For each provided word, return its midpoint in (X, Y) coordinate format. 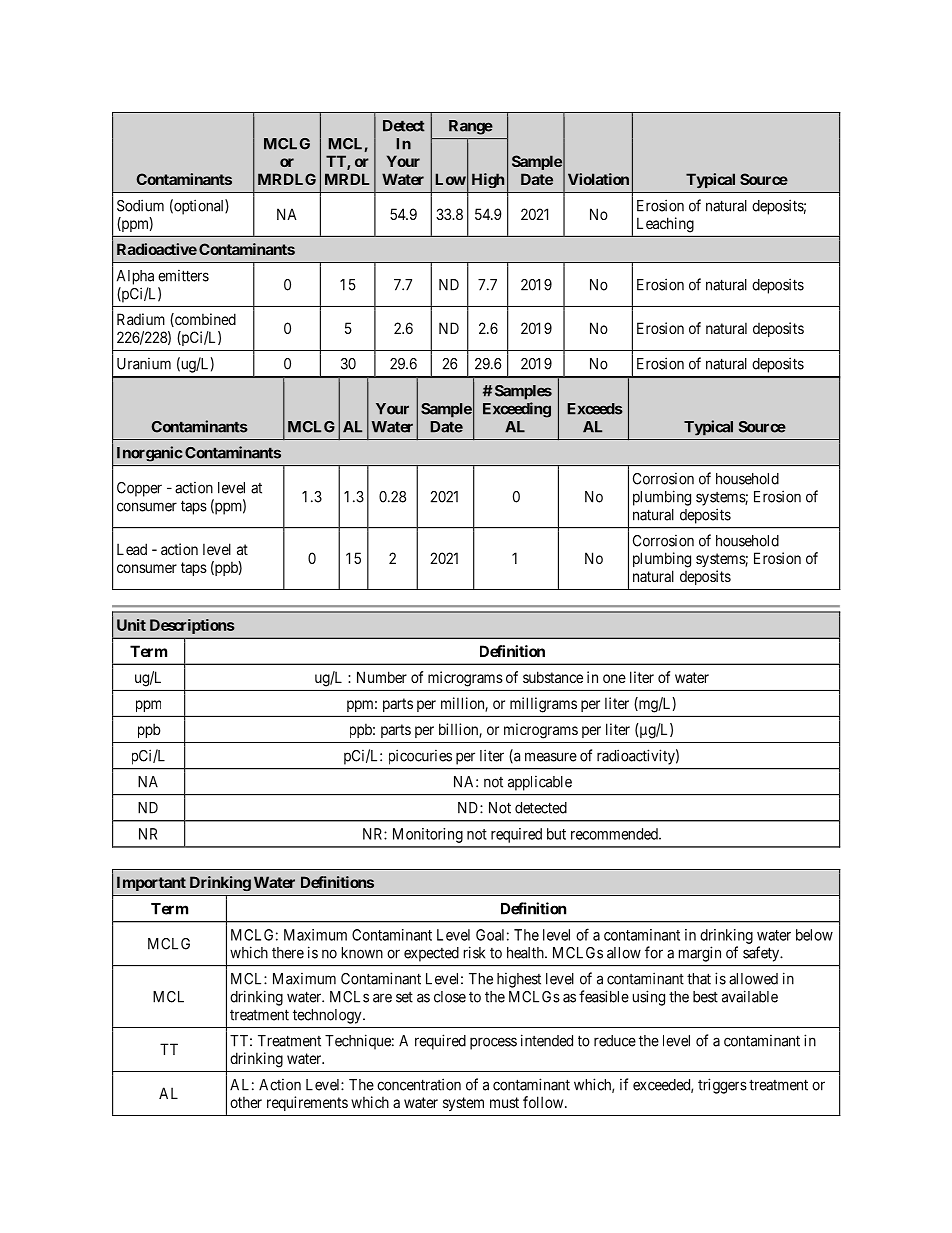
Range (471, 127)
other (246, 1102)
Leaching (665, 224)
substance (553, 677)
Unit (131, 625)
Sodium (140, 205)
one (614, 678)
